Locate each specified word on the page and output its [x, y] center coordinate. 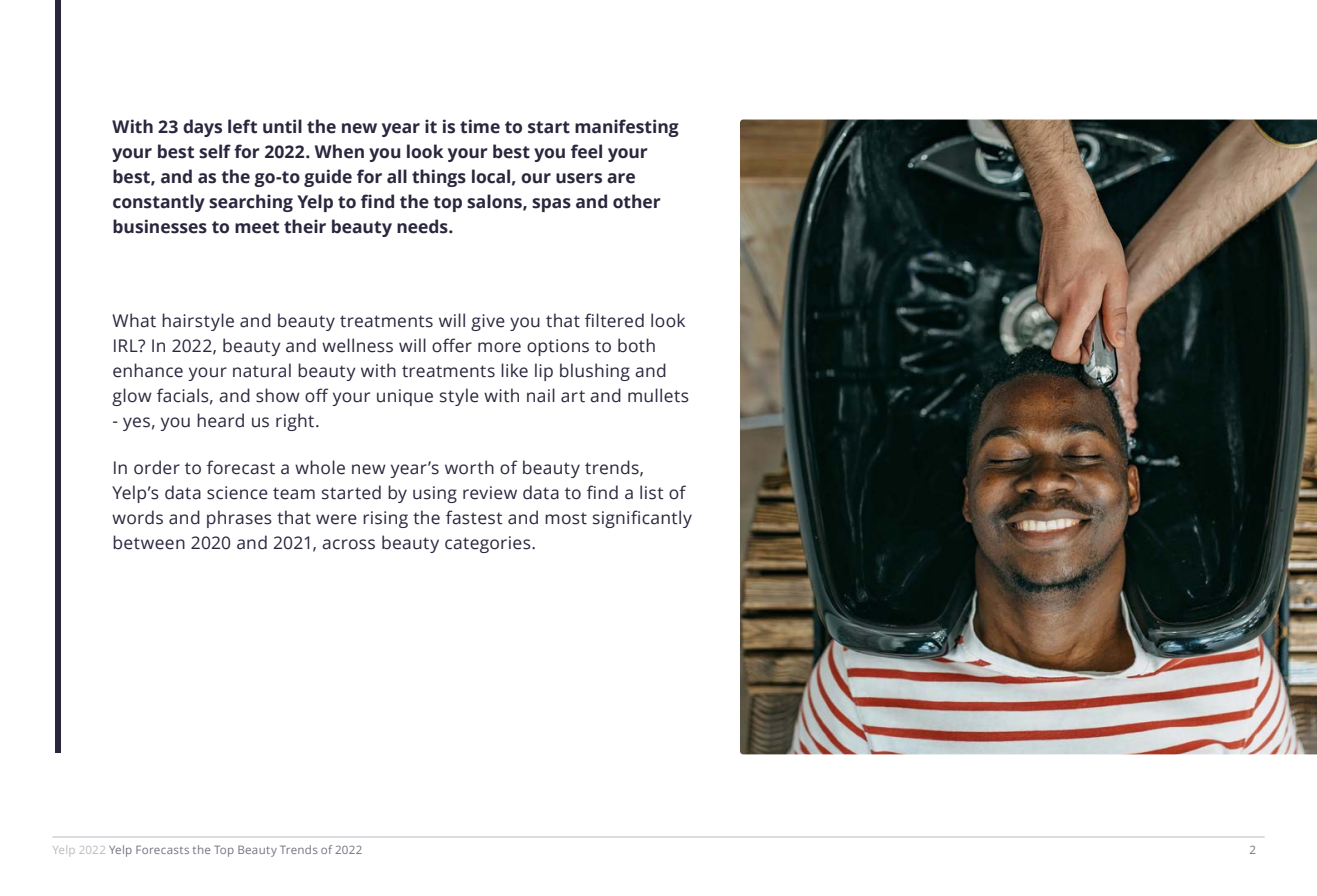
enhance [148, 370]
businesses [160, 226]
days [202, 128]
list [652, 492]
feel [586, 151]
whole [320, 467]
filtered [614, 320]
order [157, 467]
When [339, 151]
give [488, 322]
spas [551, 205]
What [134, 320]
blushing [595, 372]
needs [423, 226]
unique [405, 397]
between [149, 542]
